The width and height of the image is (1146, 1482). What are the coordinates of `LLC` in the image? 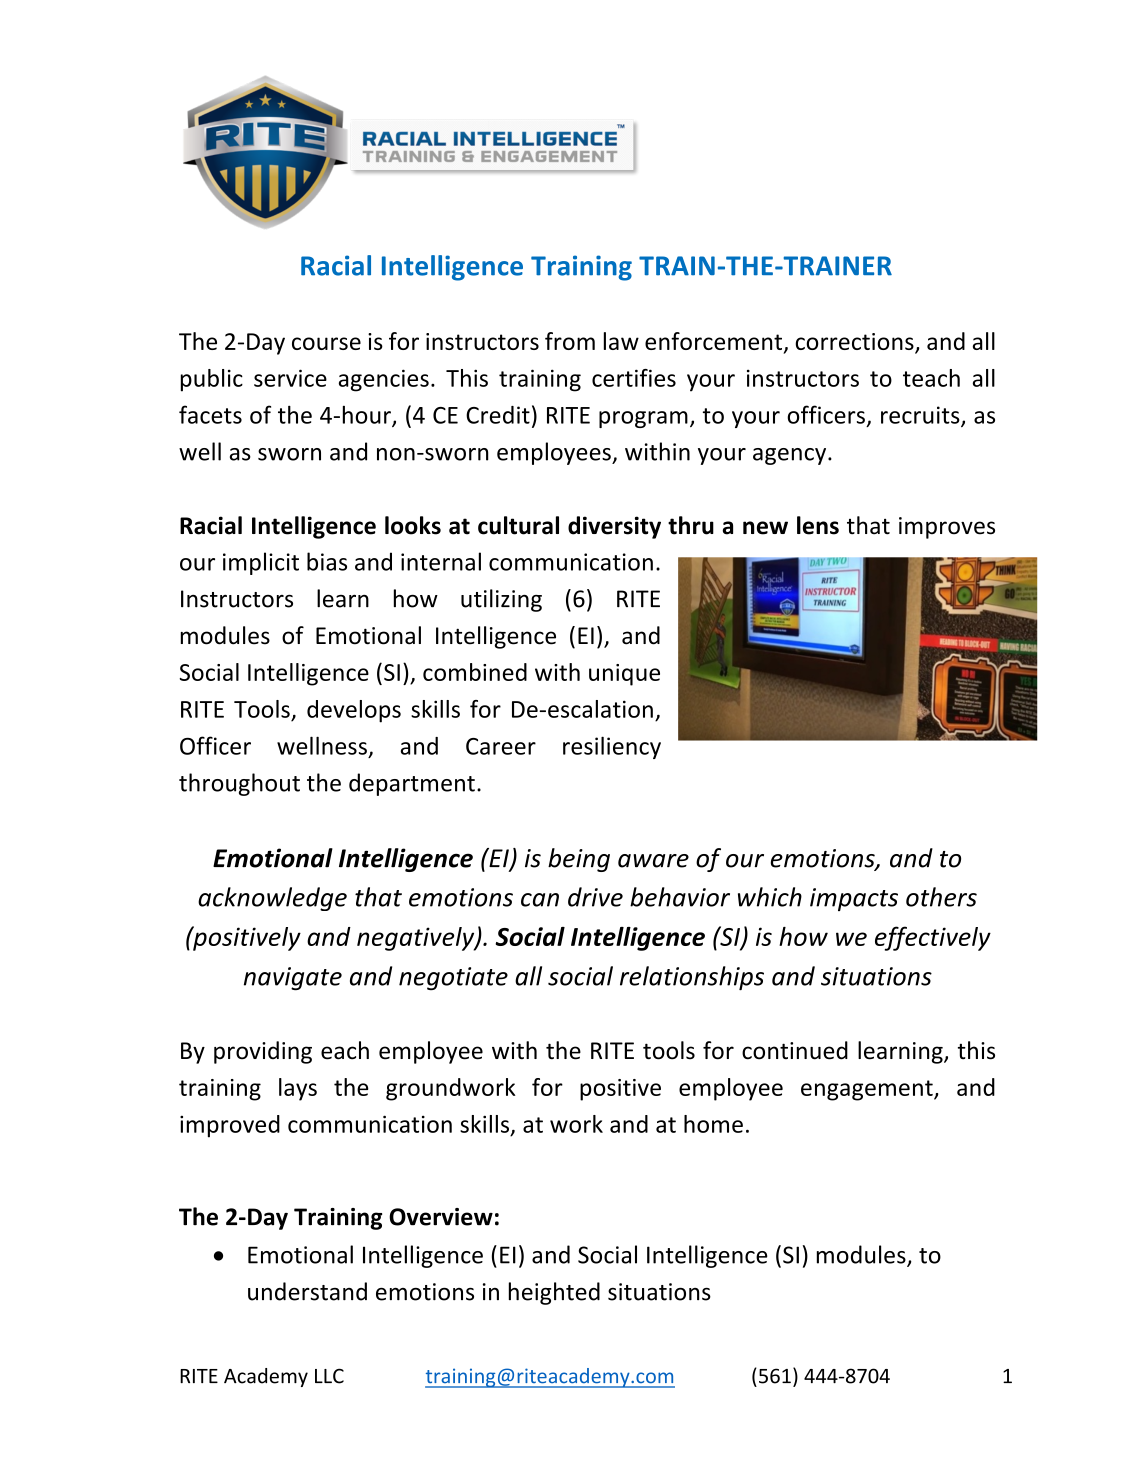 It's located at (329, 1376).
